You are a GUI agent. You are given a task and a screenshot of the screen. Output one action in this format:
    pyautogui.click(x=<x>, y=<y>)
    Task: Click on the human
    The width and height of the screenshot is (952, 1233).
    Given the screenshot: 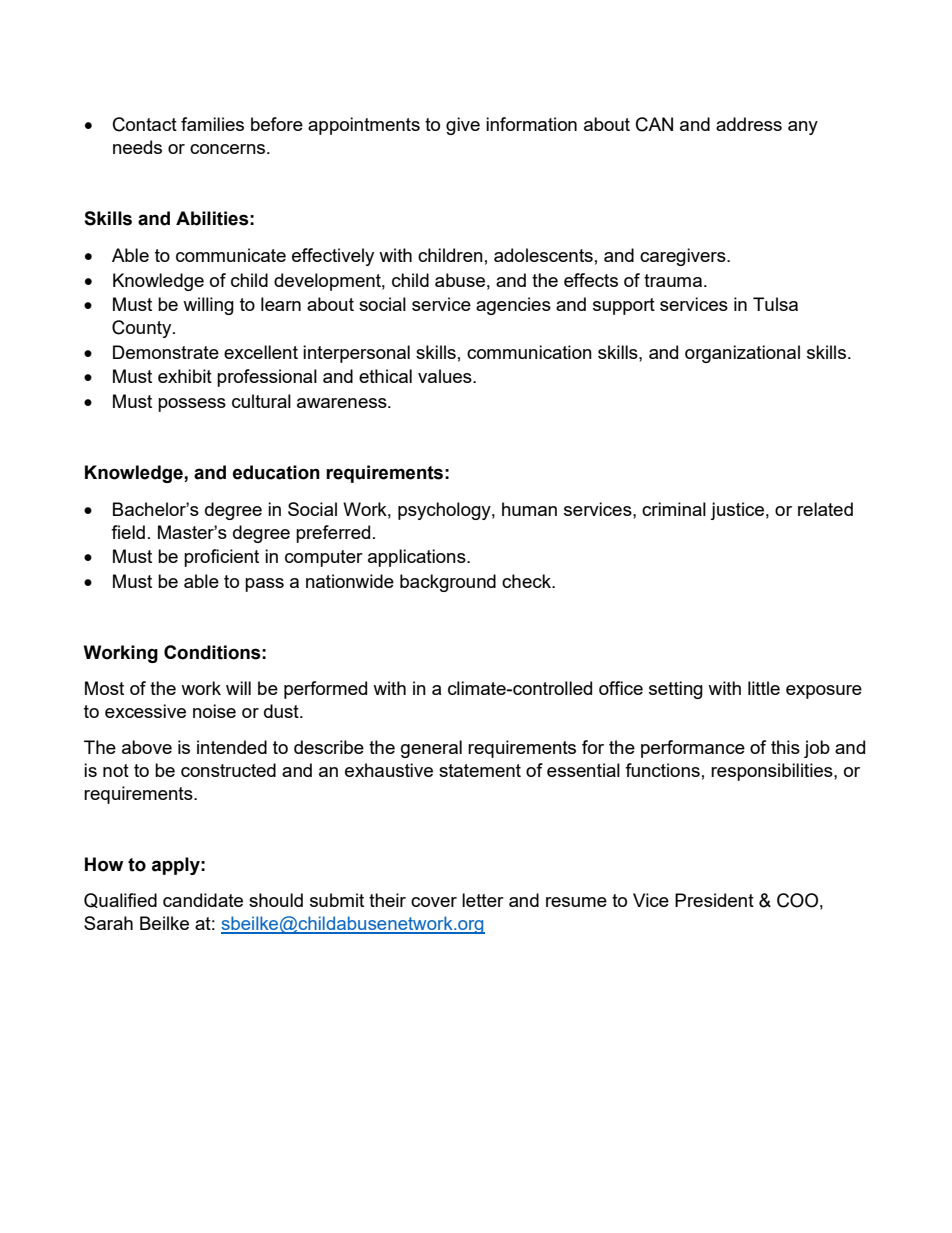 What is the action you would take?
    pyautogui.click(x=529, y=509)
